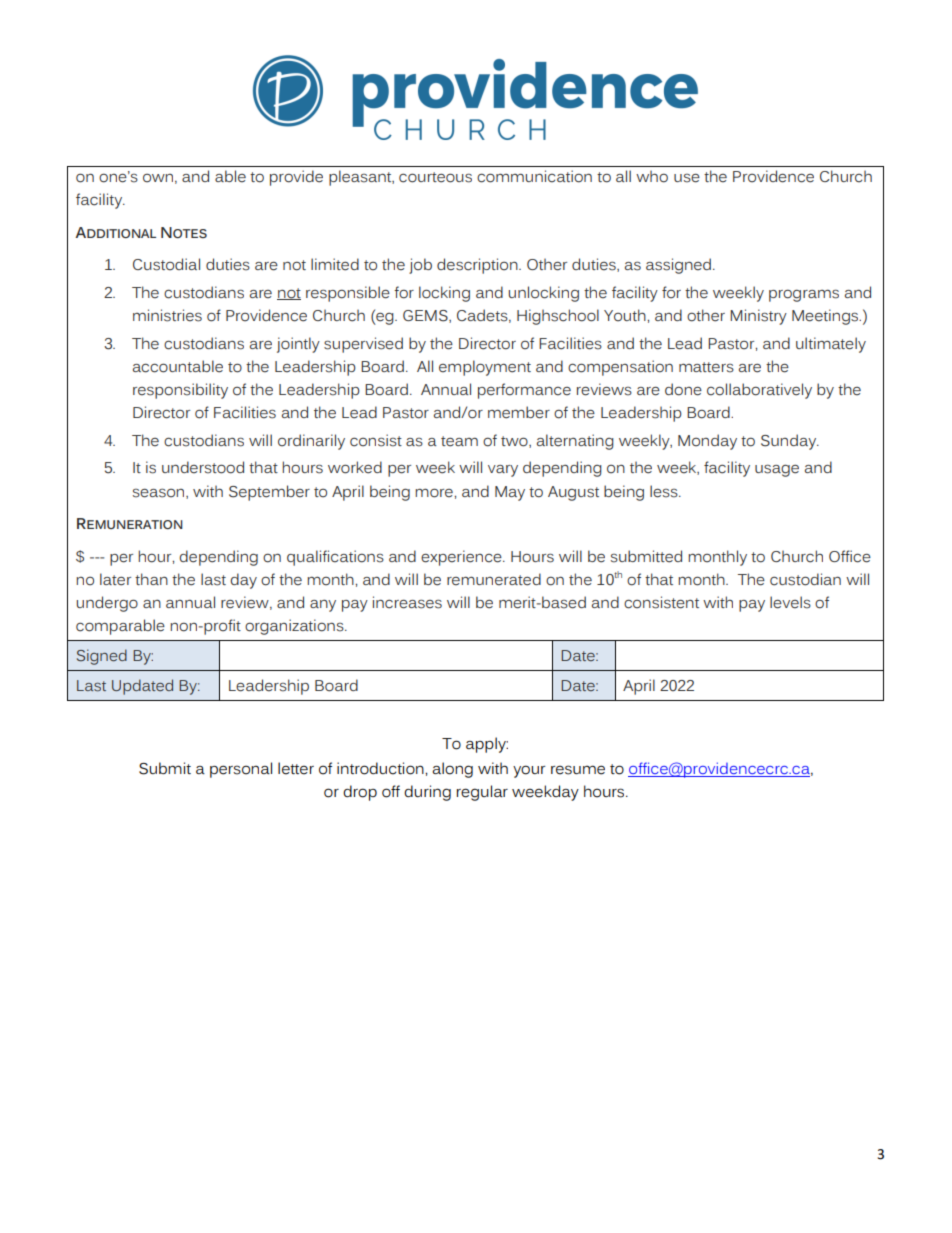 The image size is (952, 1233). Describe the element at coordinates (485, 368) in the screenshot. I see `employment` at that location.
